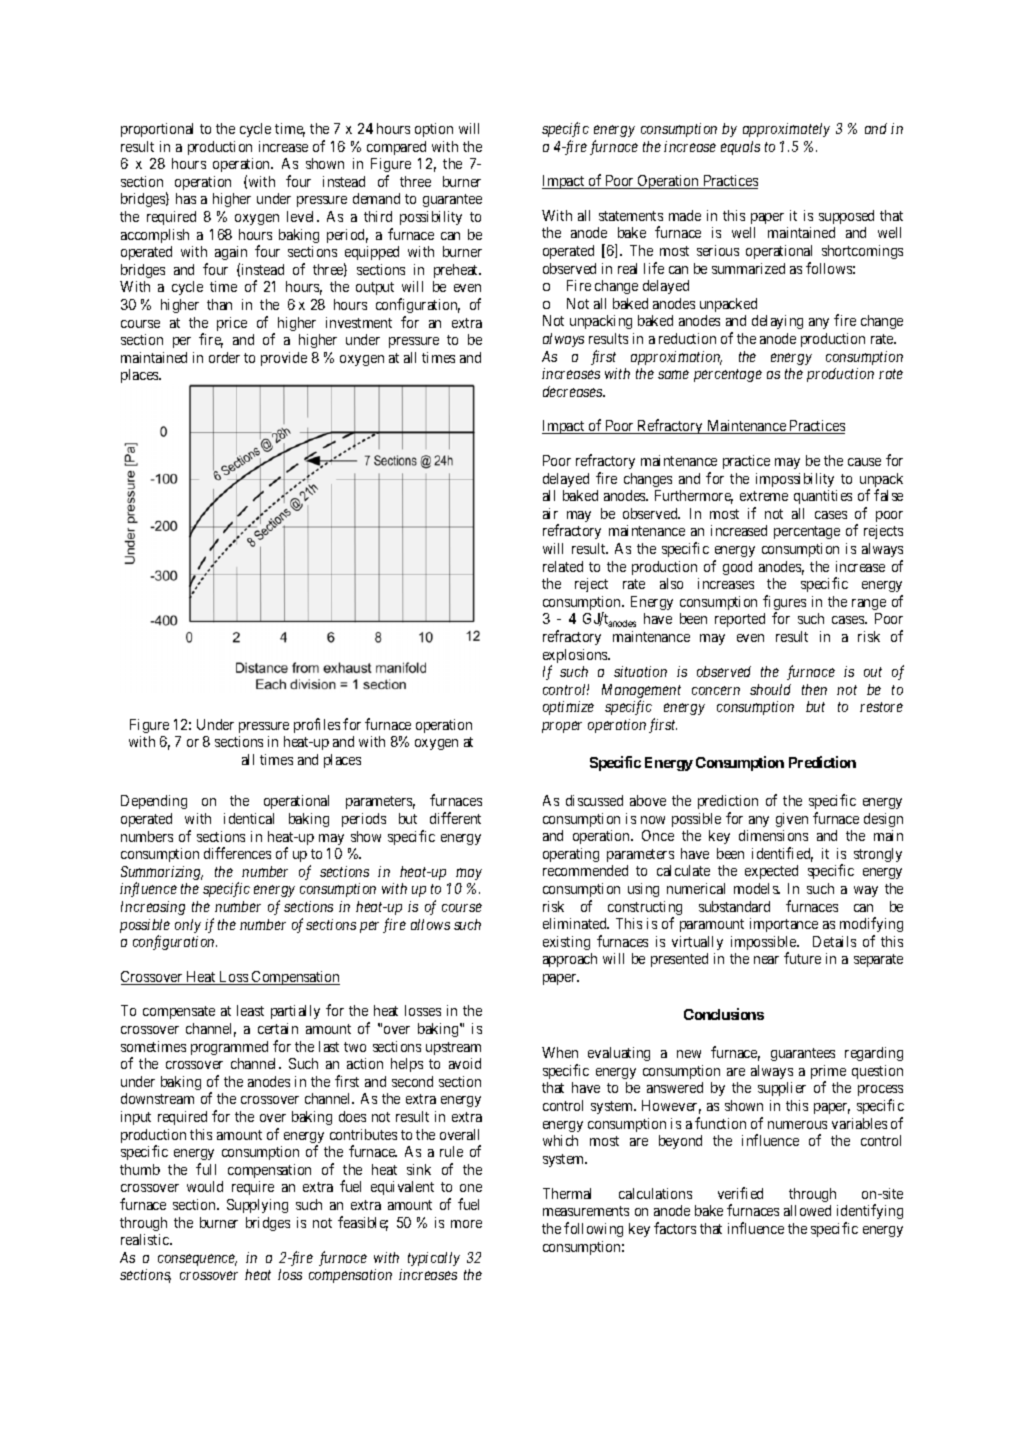 The height and width of the screenshot is (1432, 1012). I want to click on cause, so click(864, 462).
